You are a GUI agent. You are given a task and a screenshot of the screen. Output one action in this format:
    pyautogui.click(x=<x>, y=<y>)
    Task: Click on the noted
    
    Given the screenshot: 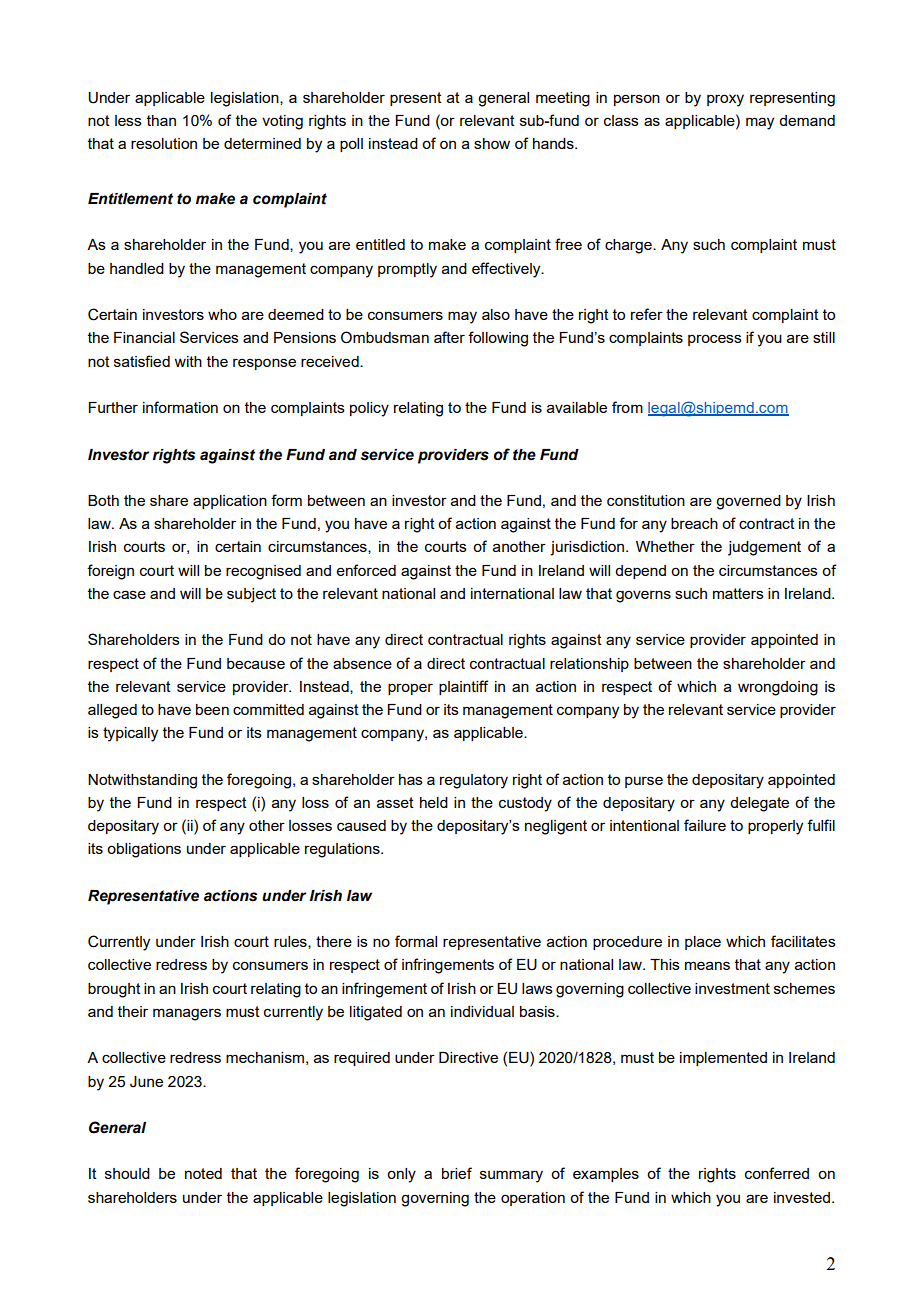 What is the action you would take?
    pyautogui.click(x=203, y=1173)
